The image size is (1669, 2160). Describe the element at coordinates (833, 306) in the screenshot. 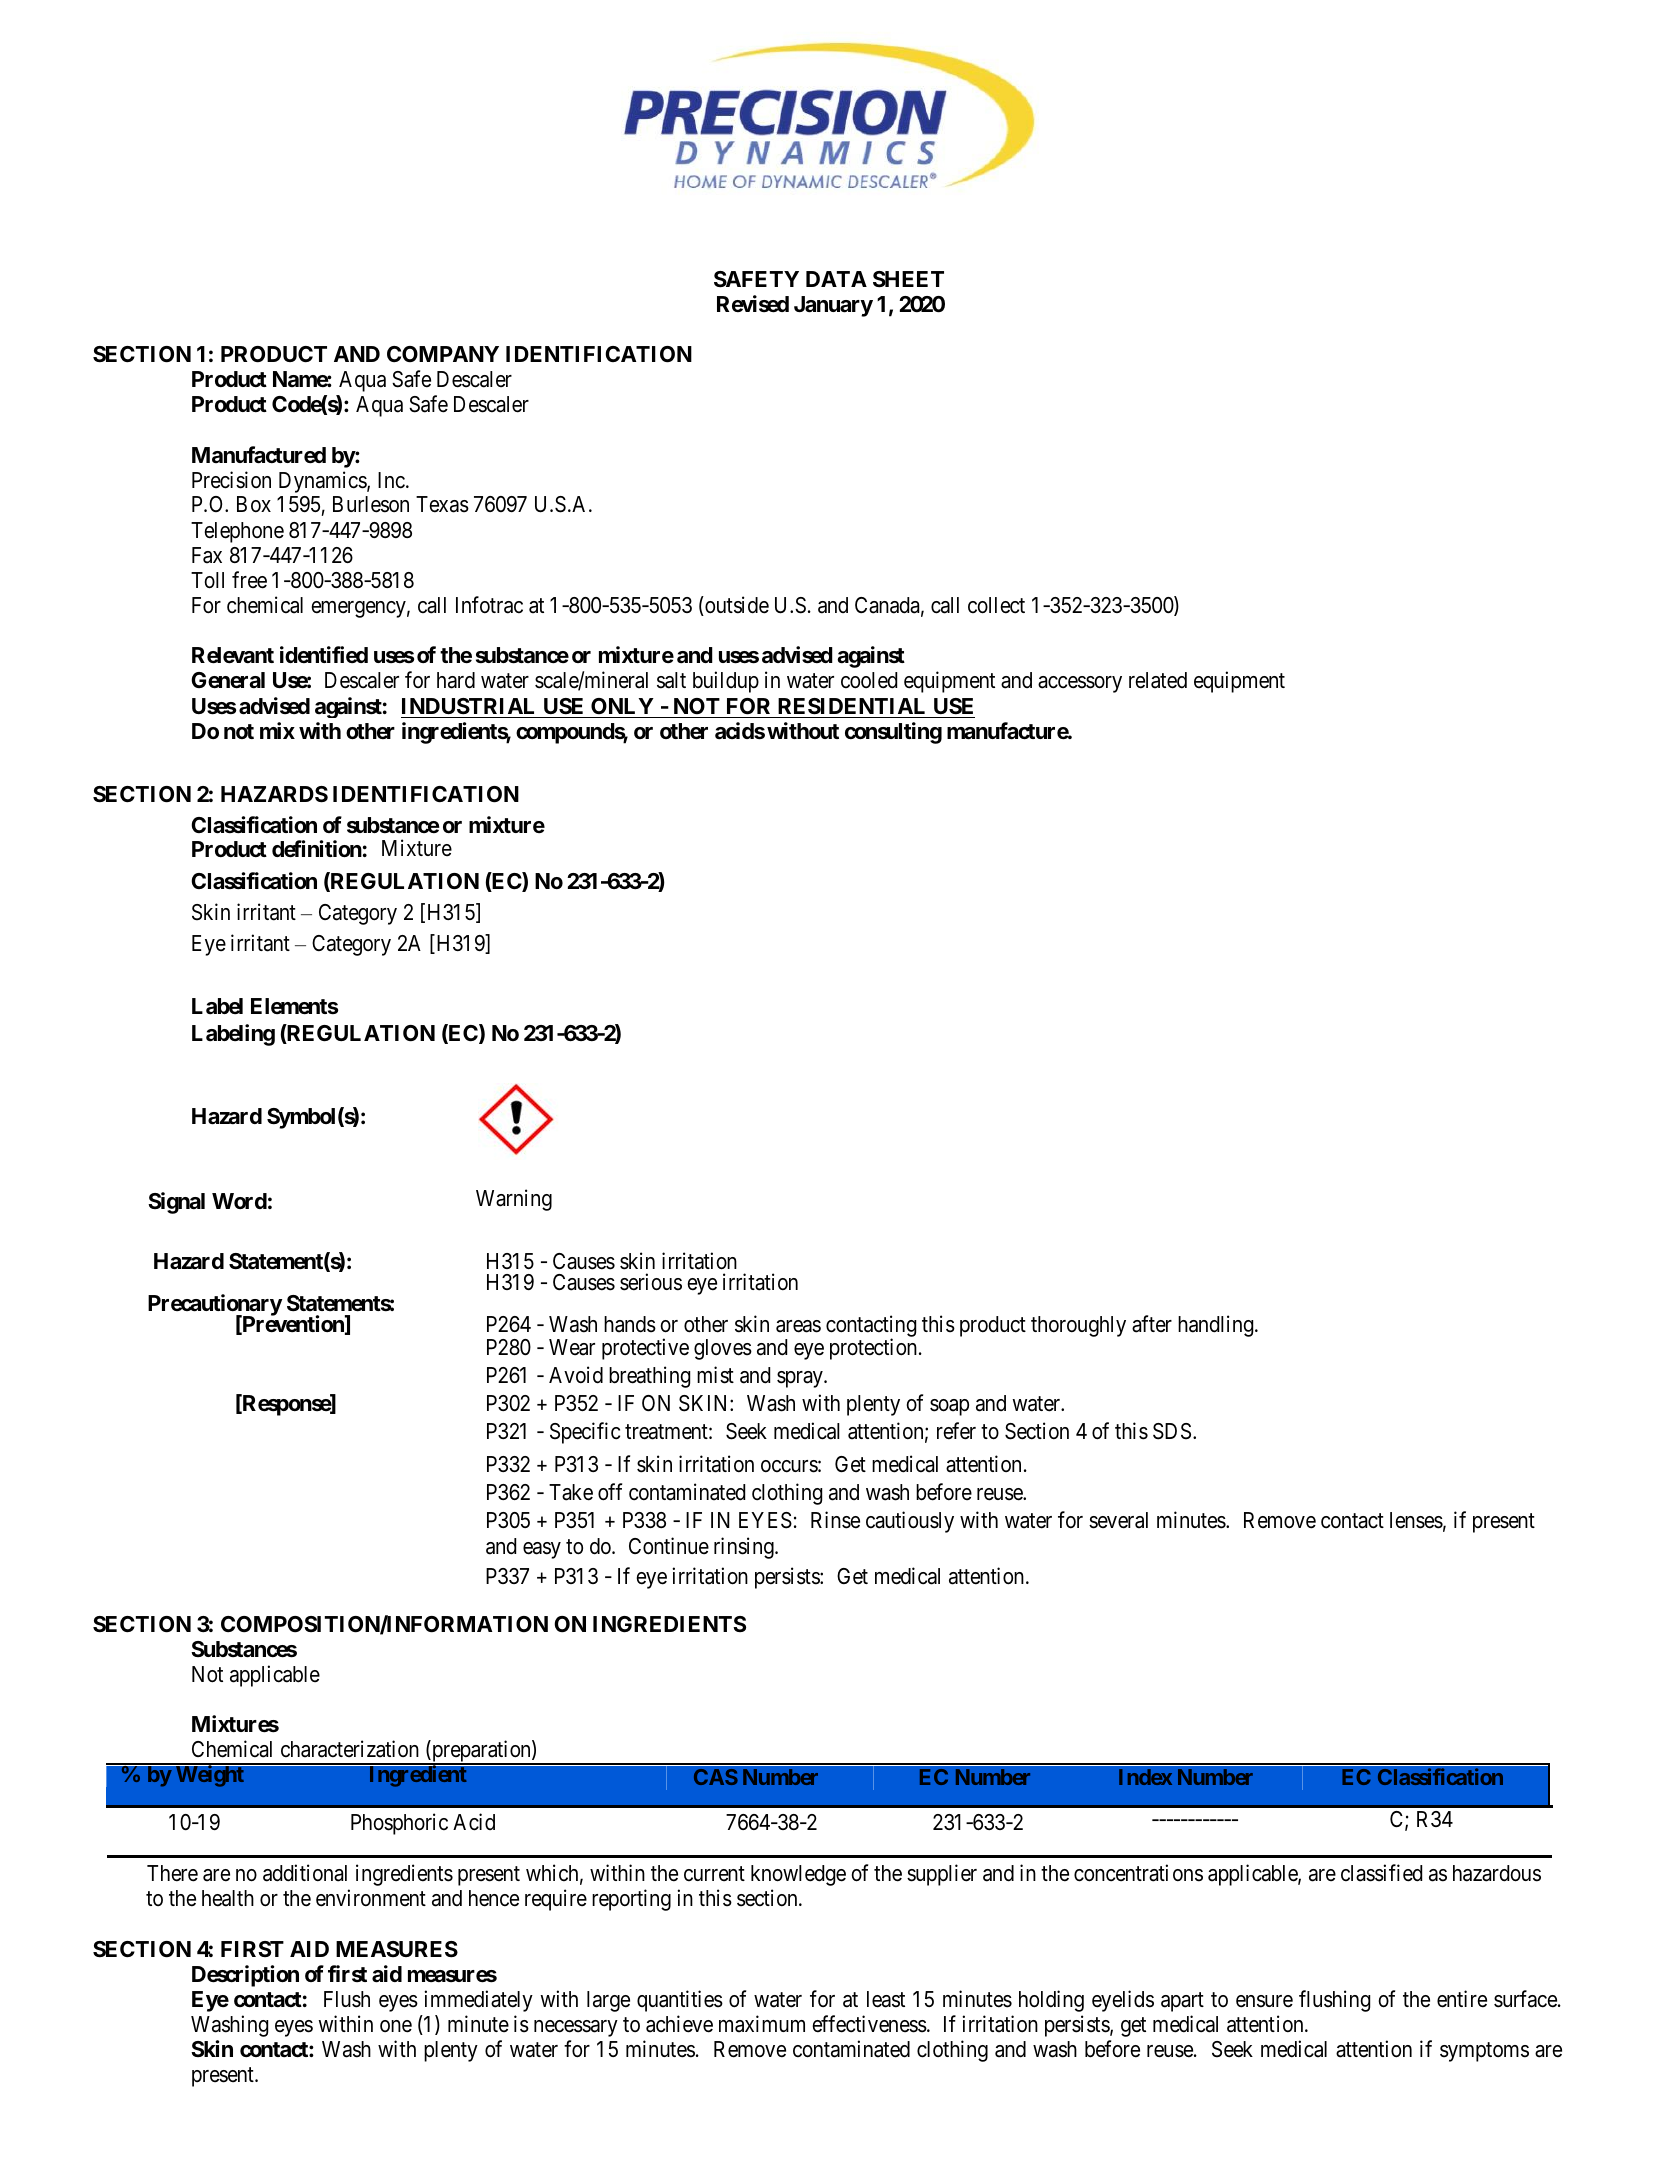

I see `January` at that location.
